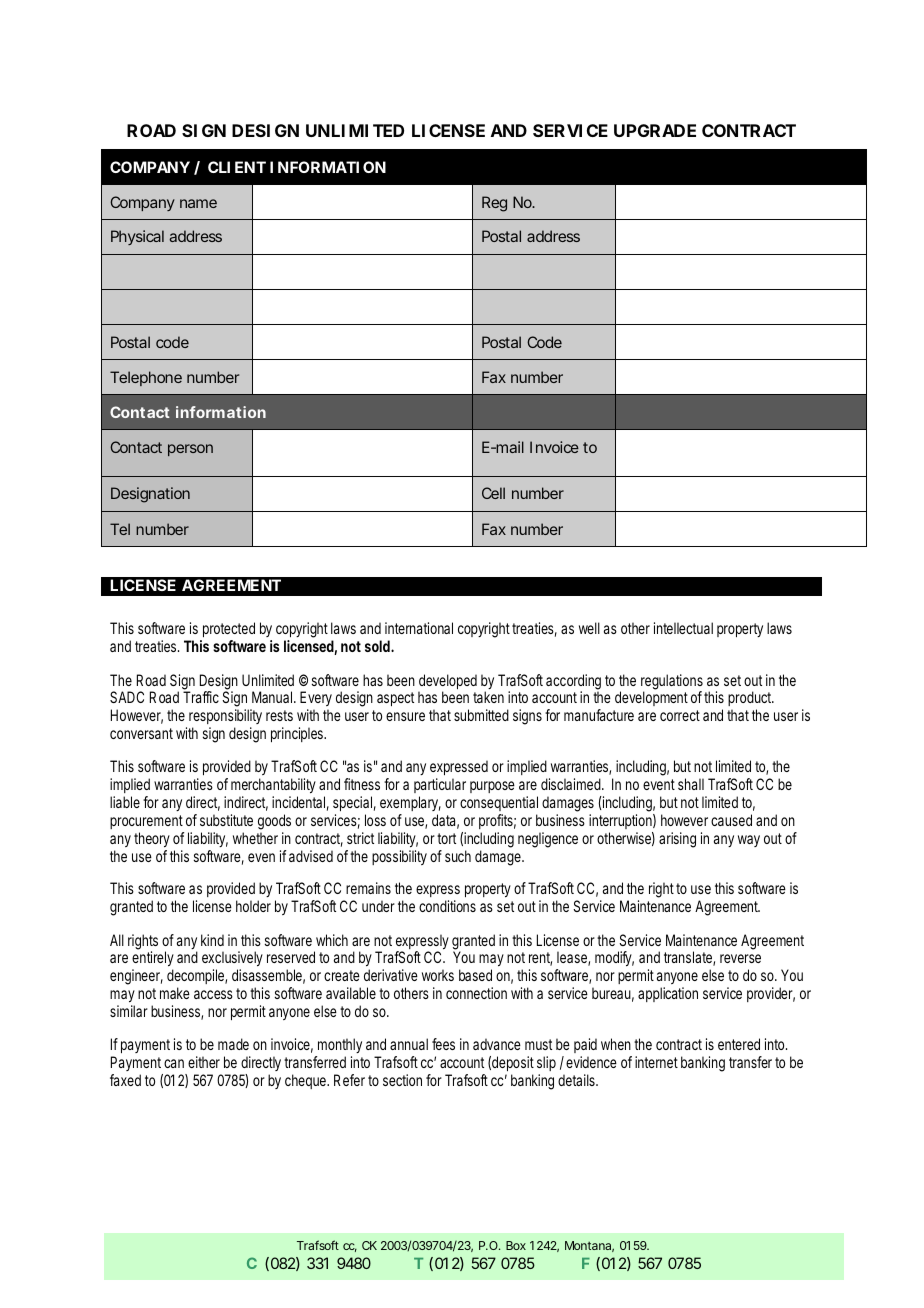 This screenshot has width=924, height=1308. I want to click on international, so click(419, 628).
